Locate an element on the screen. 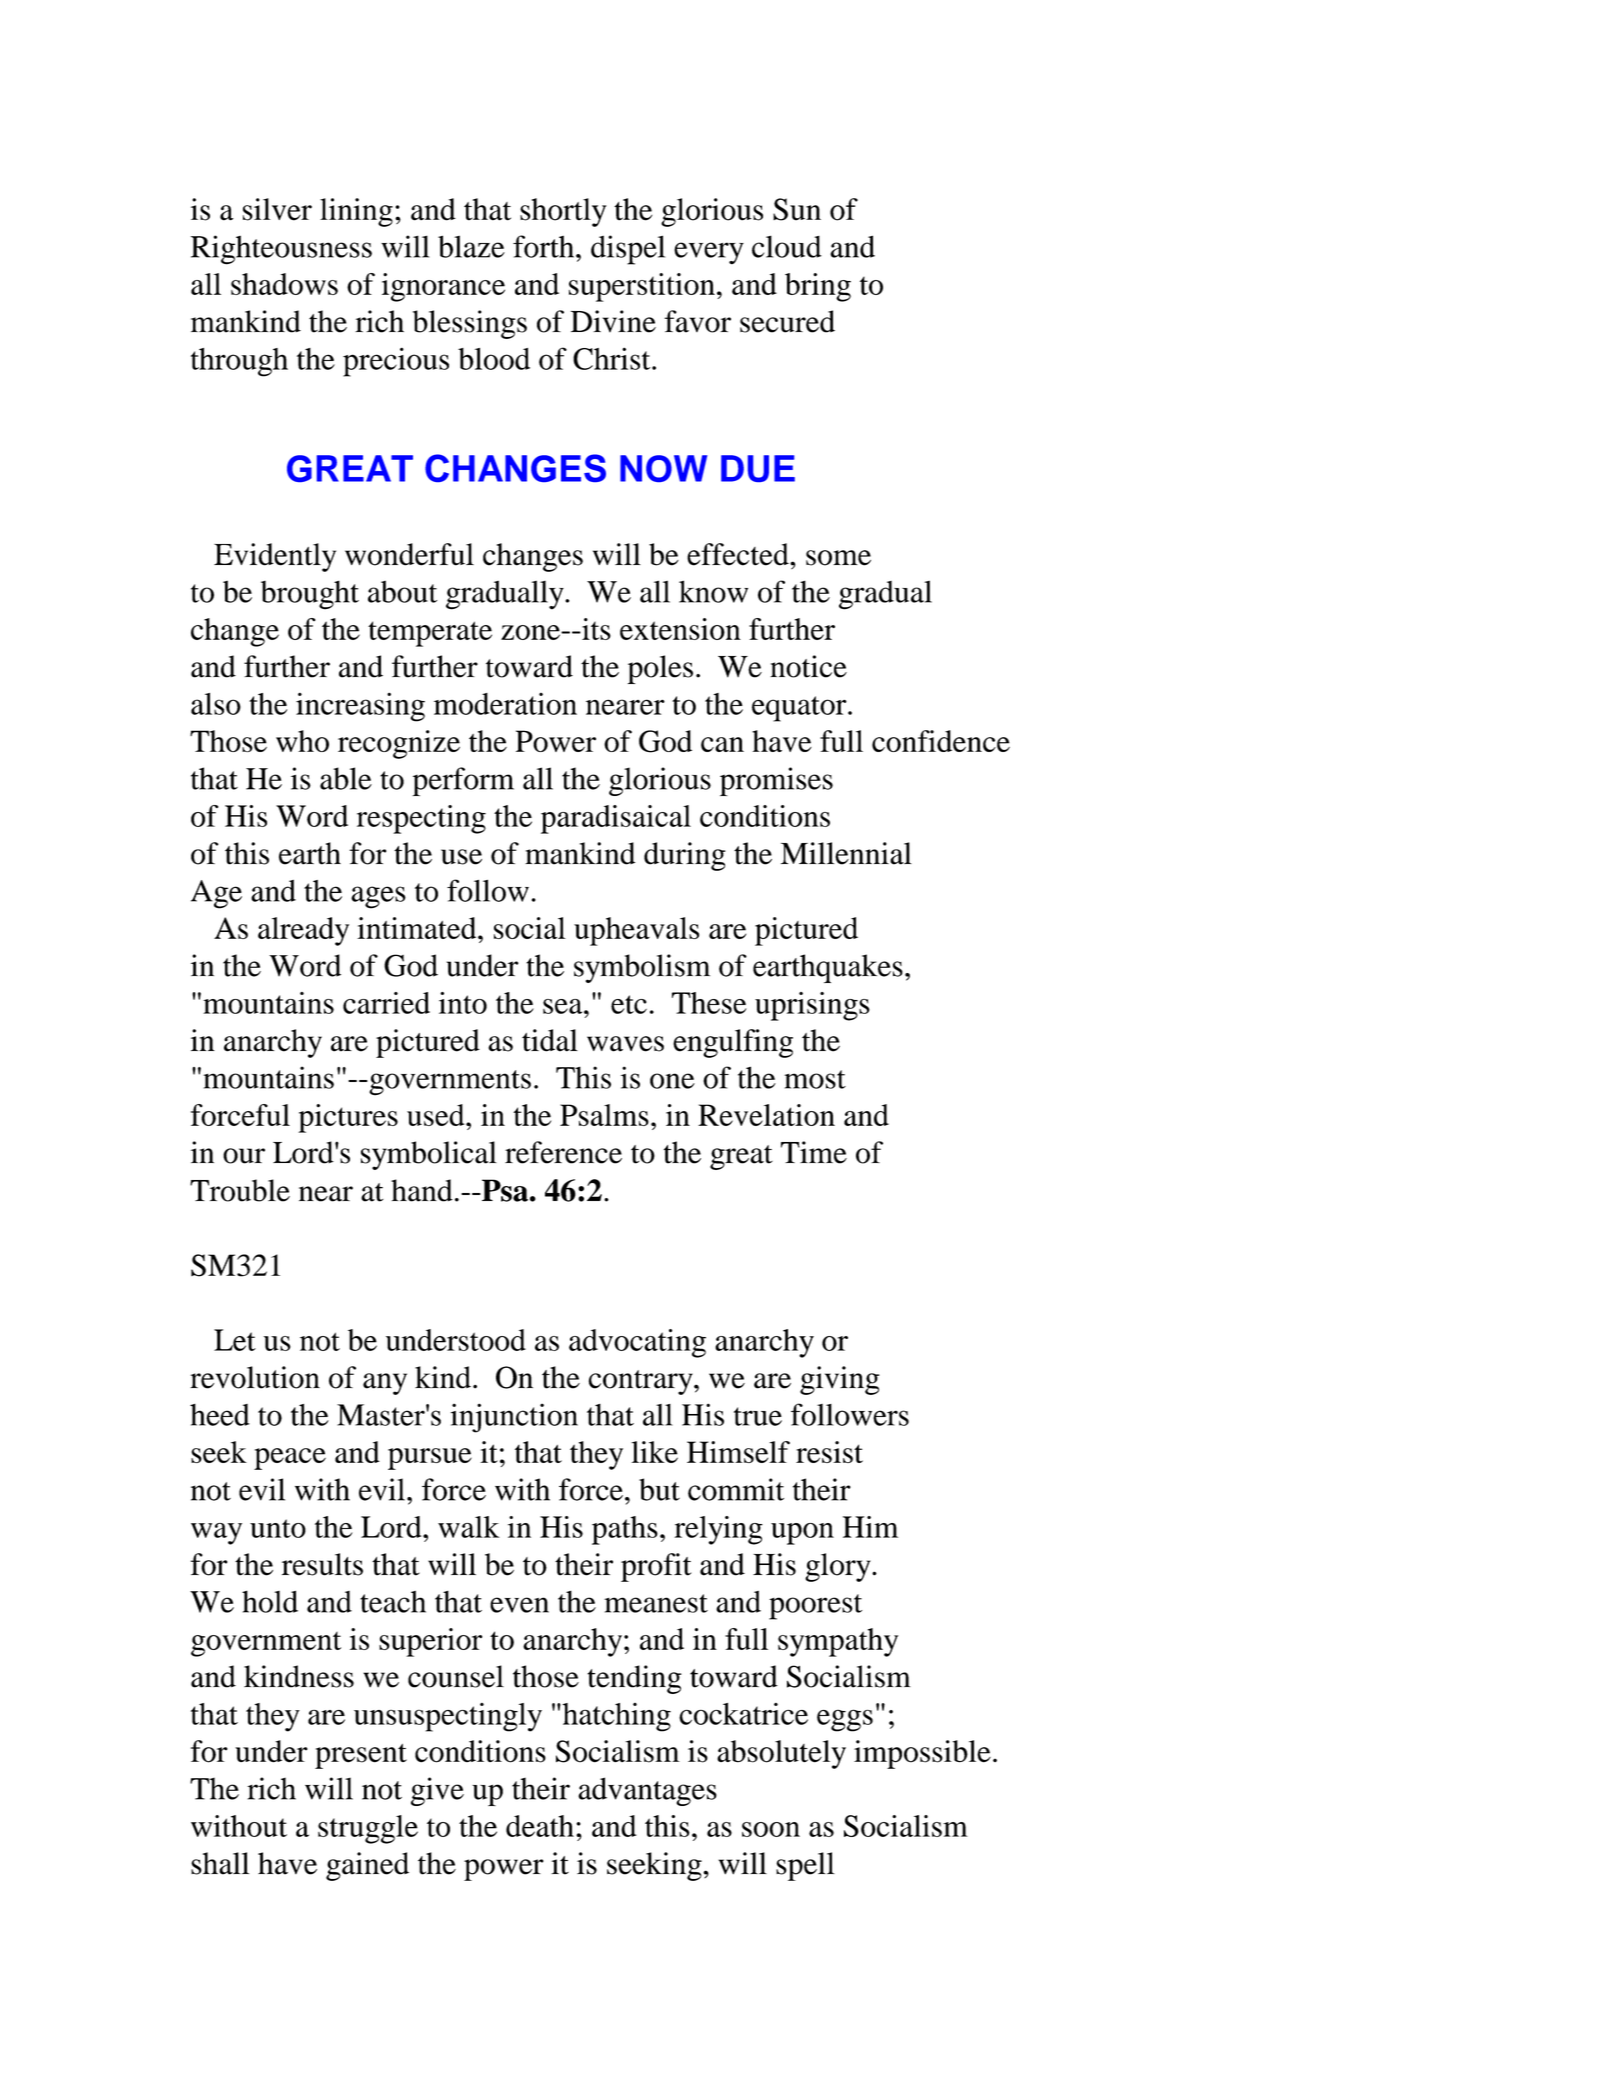 The height and width of the screenshot is (2091, 1616). bring is located at coordinates (818, 287).
